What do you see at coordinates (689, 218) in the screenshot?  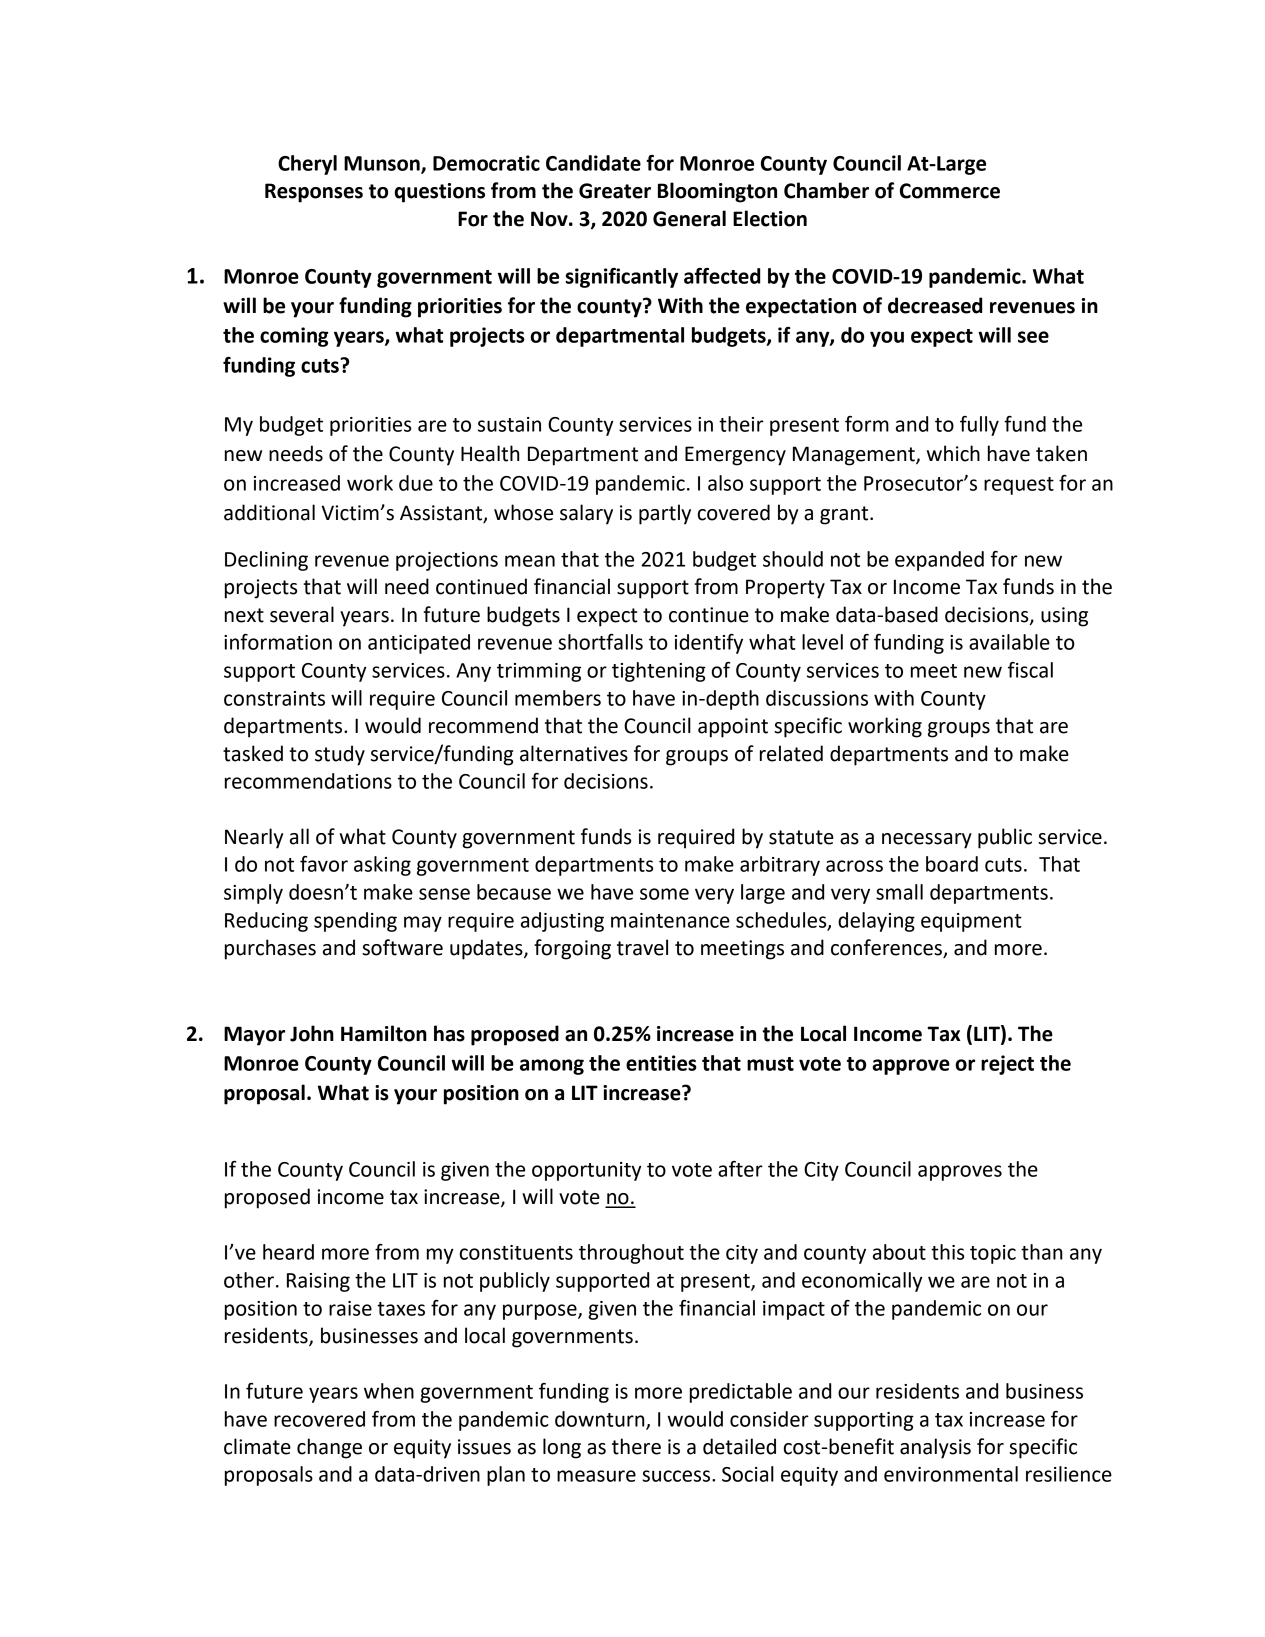 I see `General` at bounding box center [689, 218].
